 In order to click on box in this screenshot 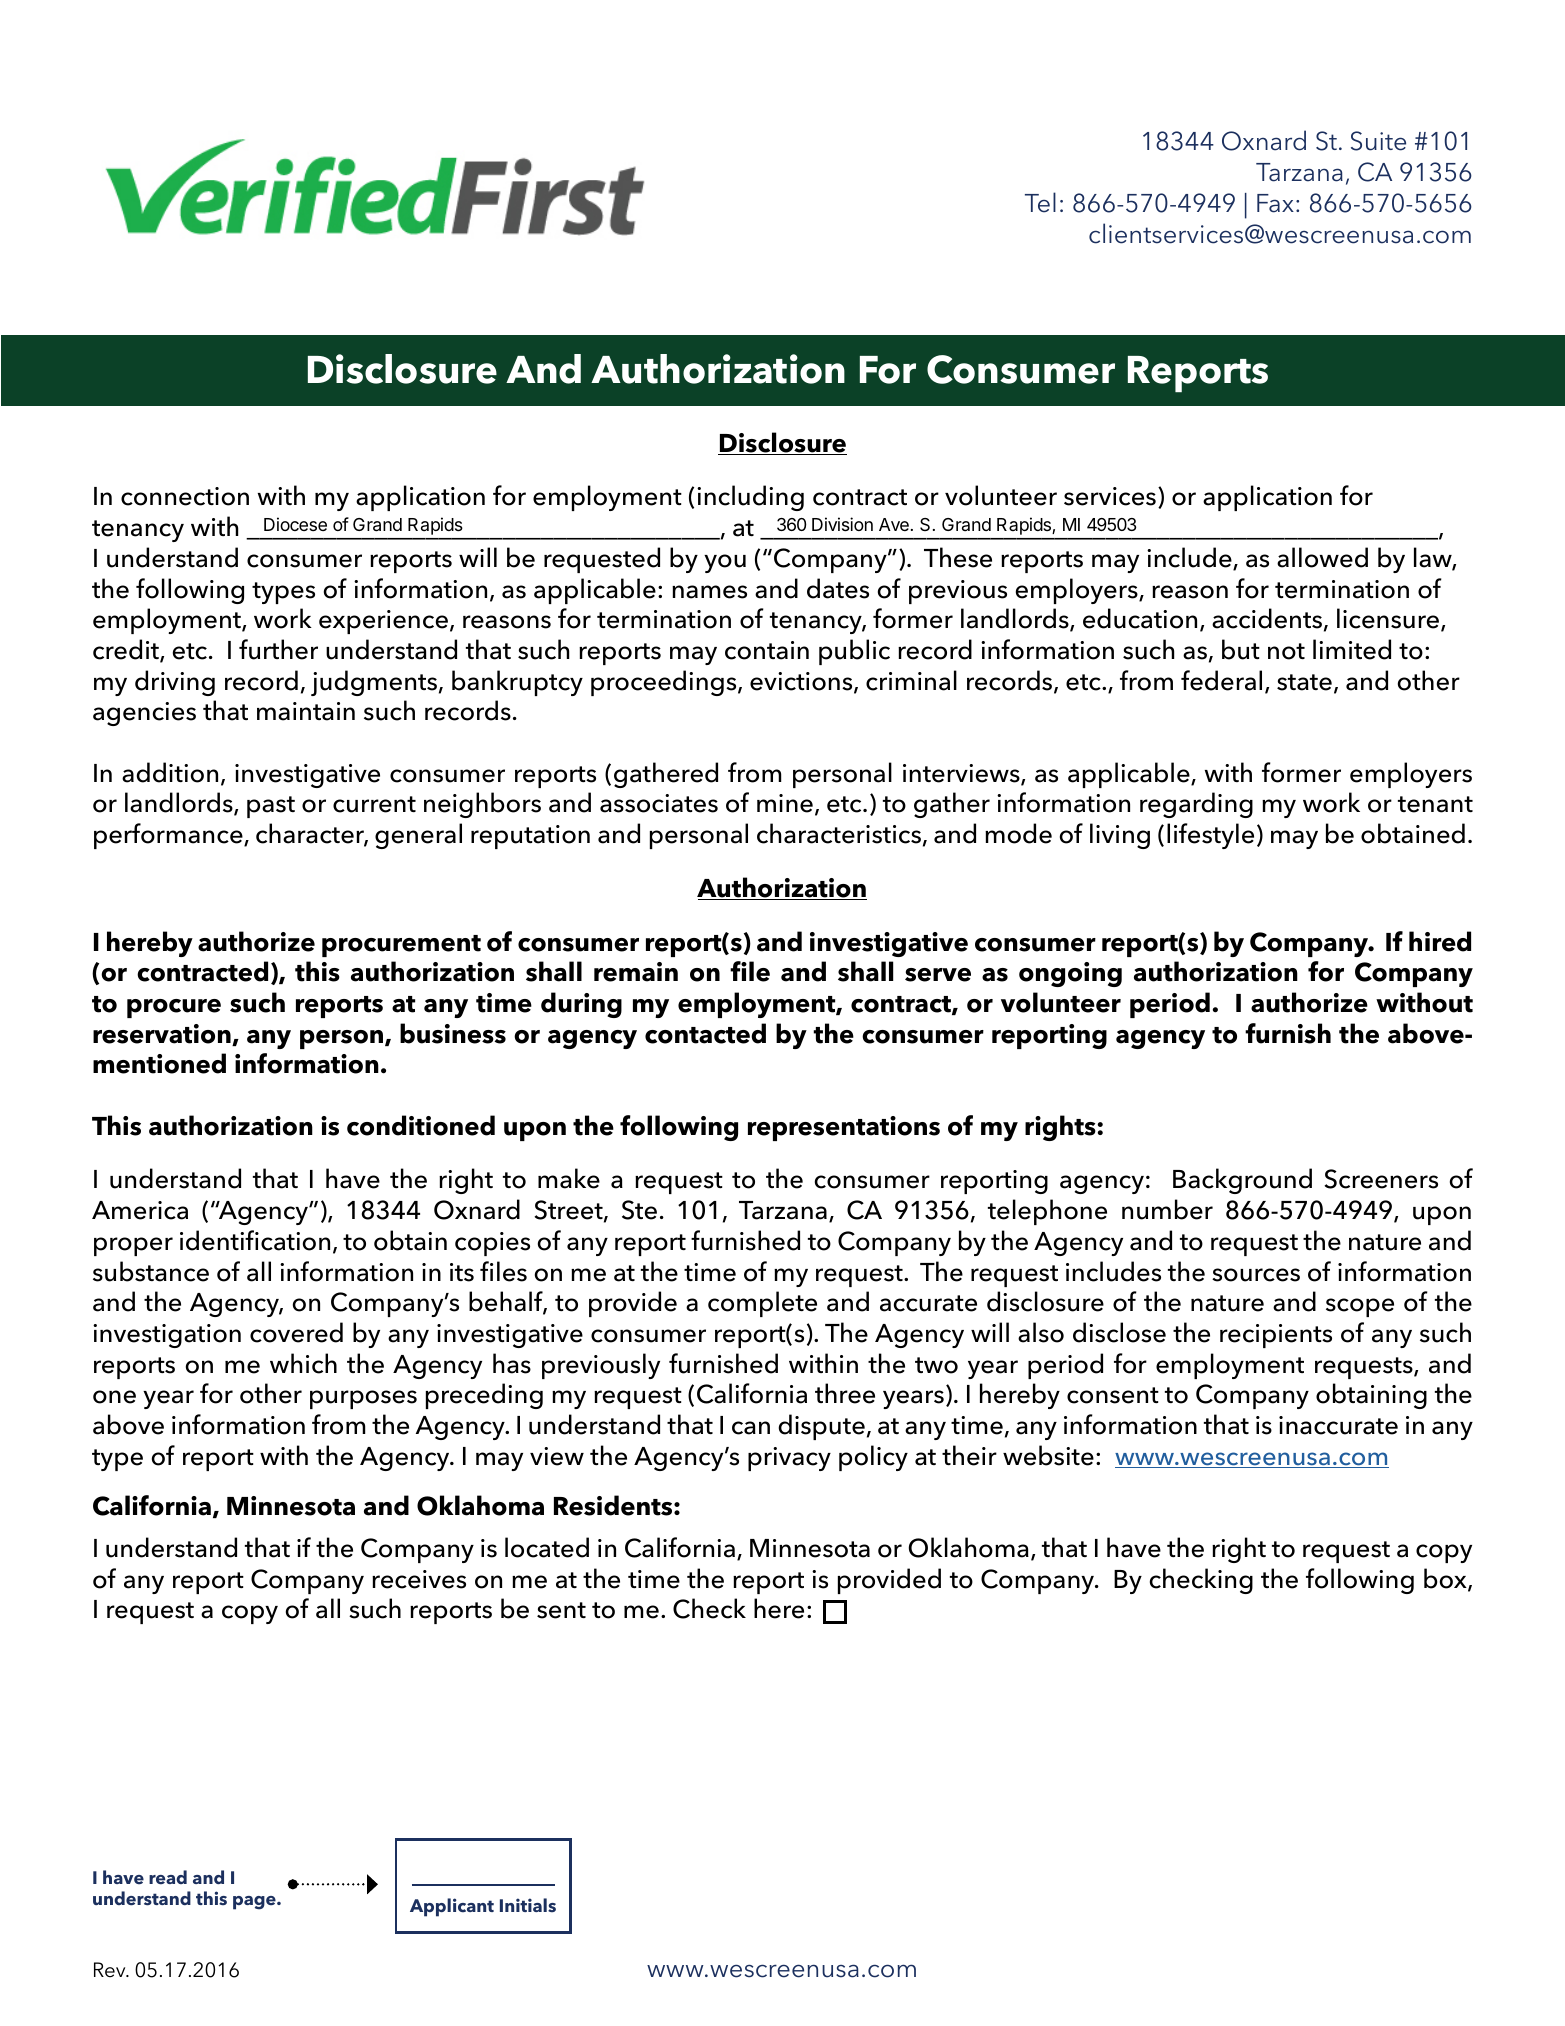, I will do `click(1446, 1579)`.
